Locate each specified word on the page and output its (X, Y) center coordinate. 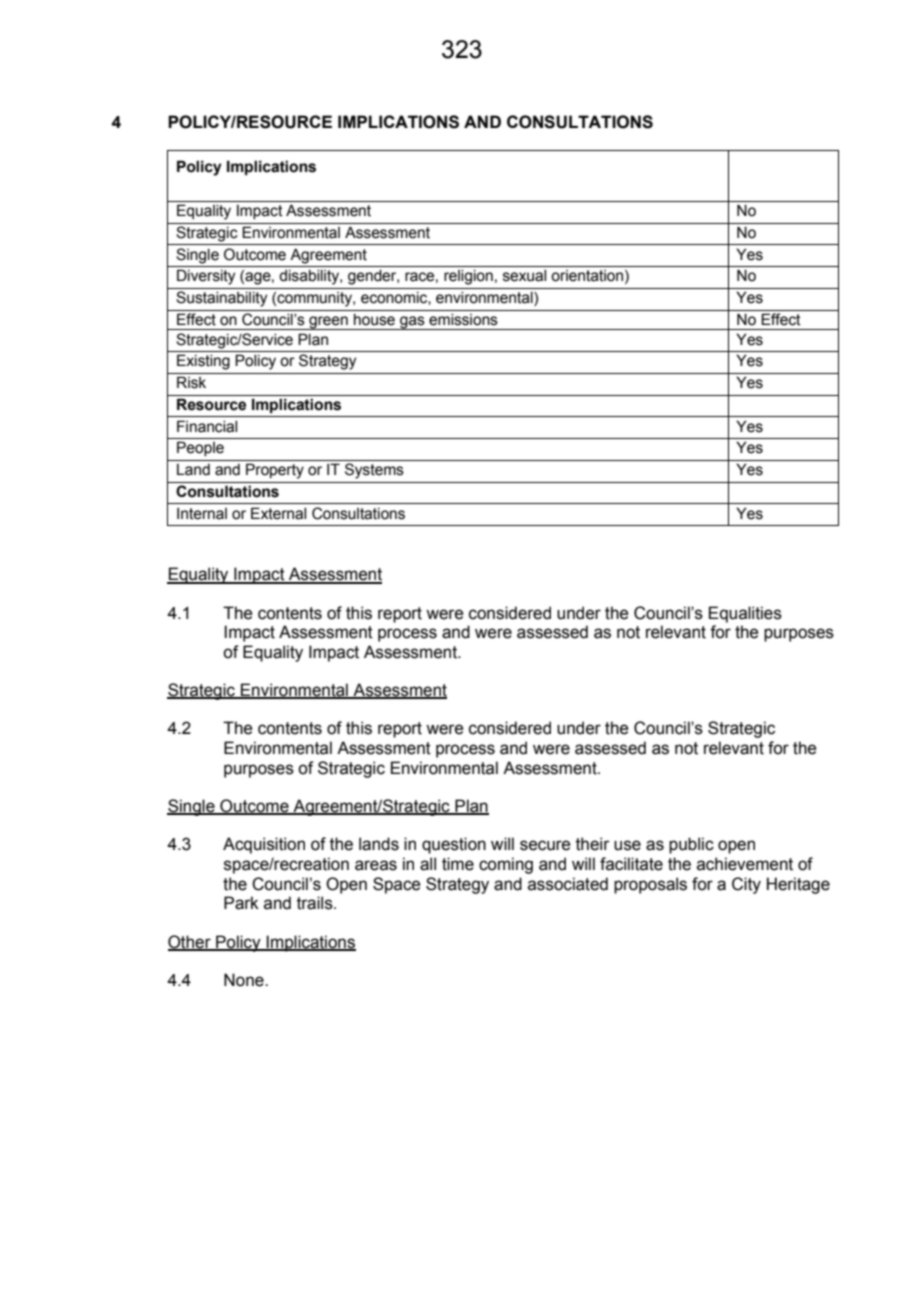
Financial (207, 426)
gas (412, 323)
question (454, 845)
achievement (745, 864)
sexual (524, 276)
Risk (191, 382)
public (691, 845)
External (278, 513)
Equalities (745, 614)
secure (545, 845)
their (593, 844)
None (245, 980)
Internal (202, 514)
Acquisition (264, 845)
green (328, 323)
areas (376, 865)
